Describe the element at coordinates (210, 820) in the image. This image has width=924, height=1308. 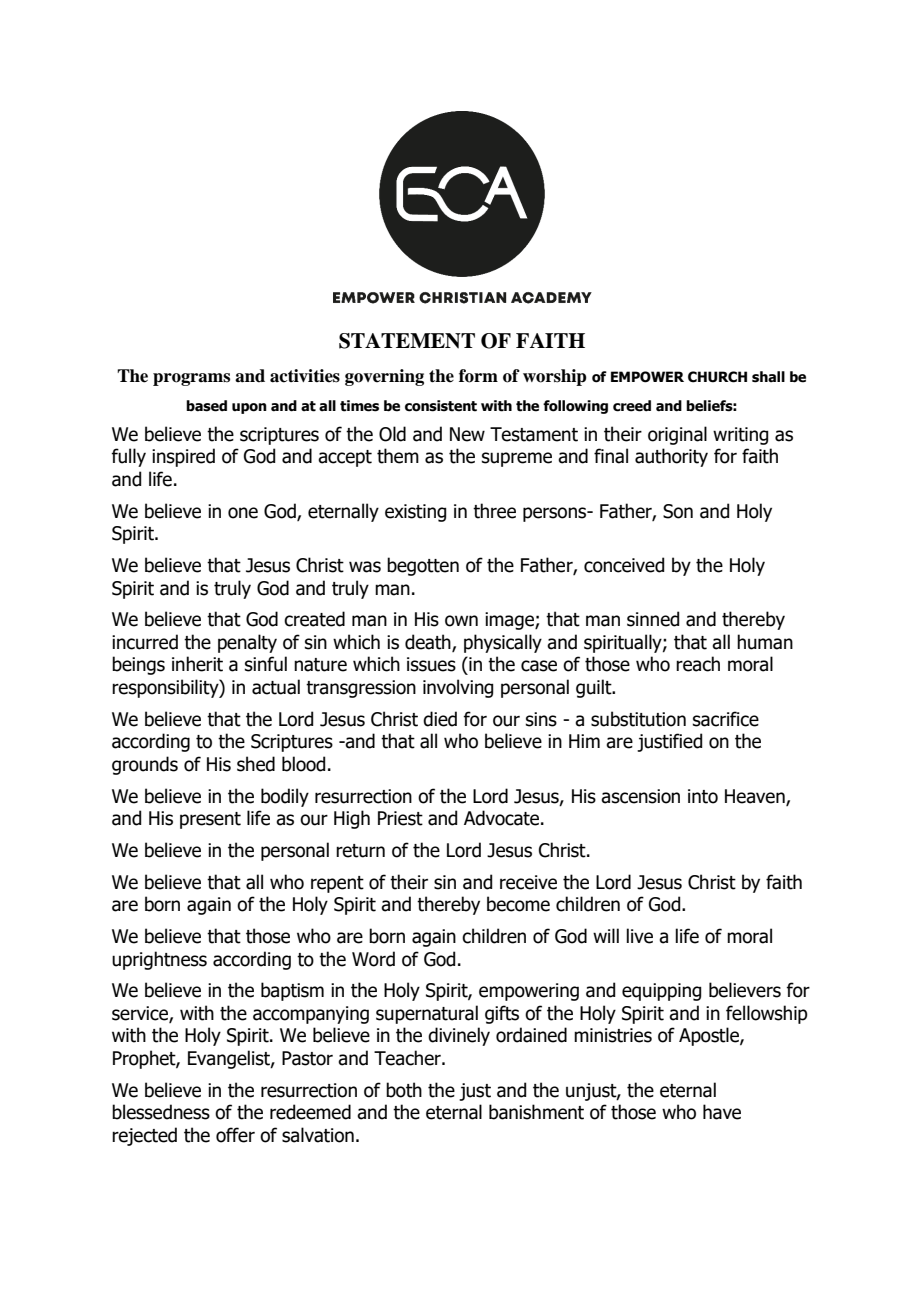
I see `present` at that location.
